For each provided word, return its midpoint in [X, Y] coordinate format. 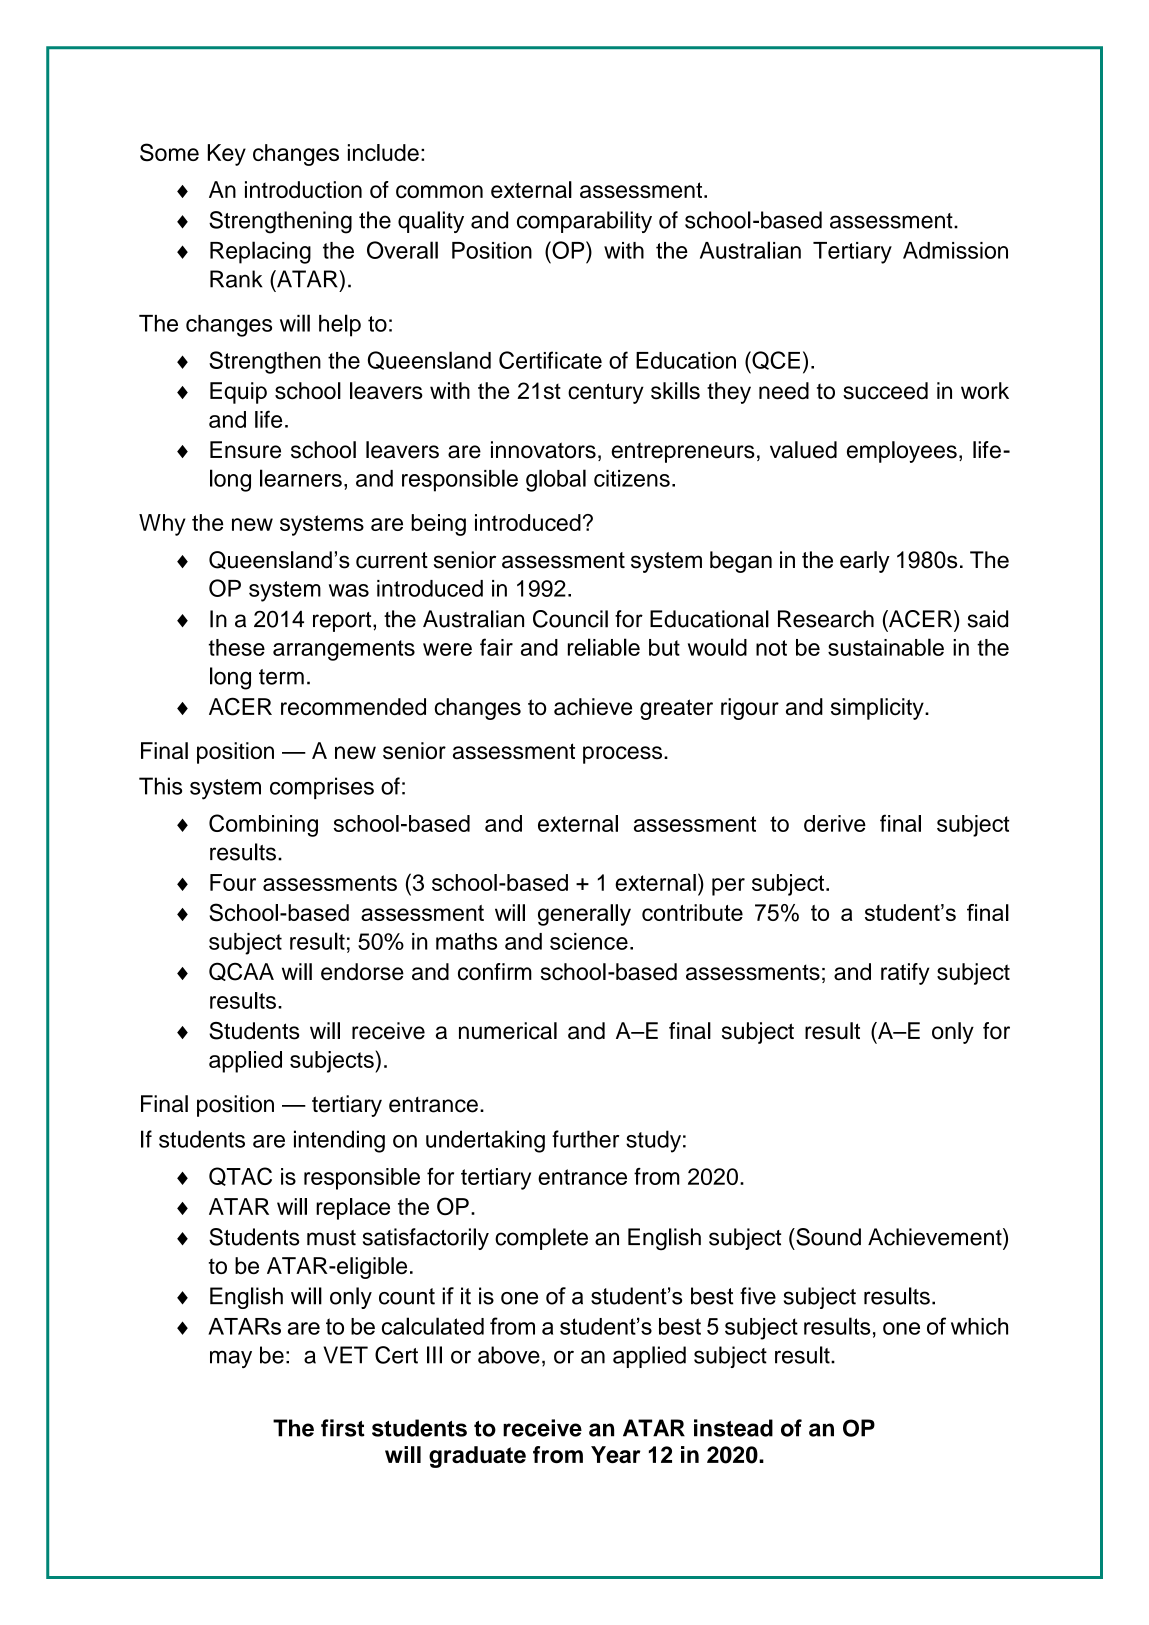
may [231, 1359]
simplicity [878, 709]
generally [584, 915]
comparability [584, 222]
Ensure [245, 450]
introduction [303, 189]
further [585, 1139]
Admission [955, 250]
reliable [604, 647]
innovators [543, 450]
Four [233, 882]
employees [902, 452]
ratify [905, 974]
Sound [827, 1237]
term [281, 677]
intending [339, 1141]
